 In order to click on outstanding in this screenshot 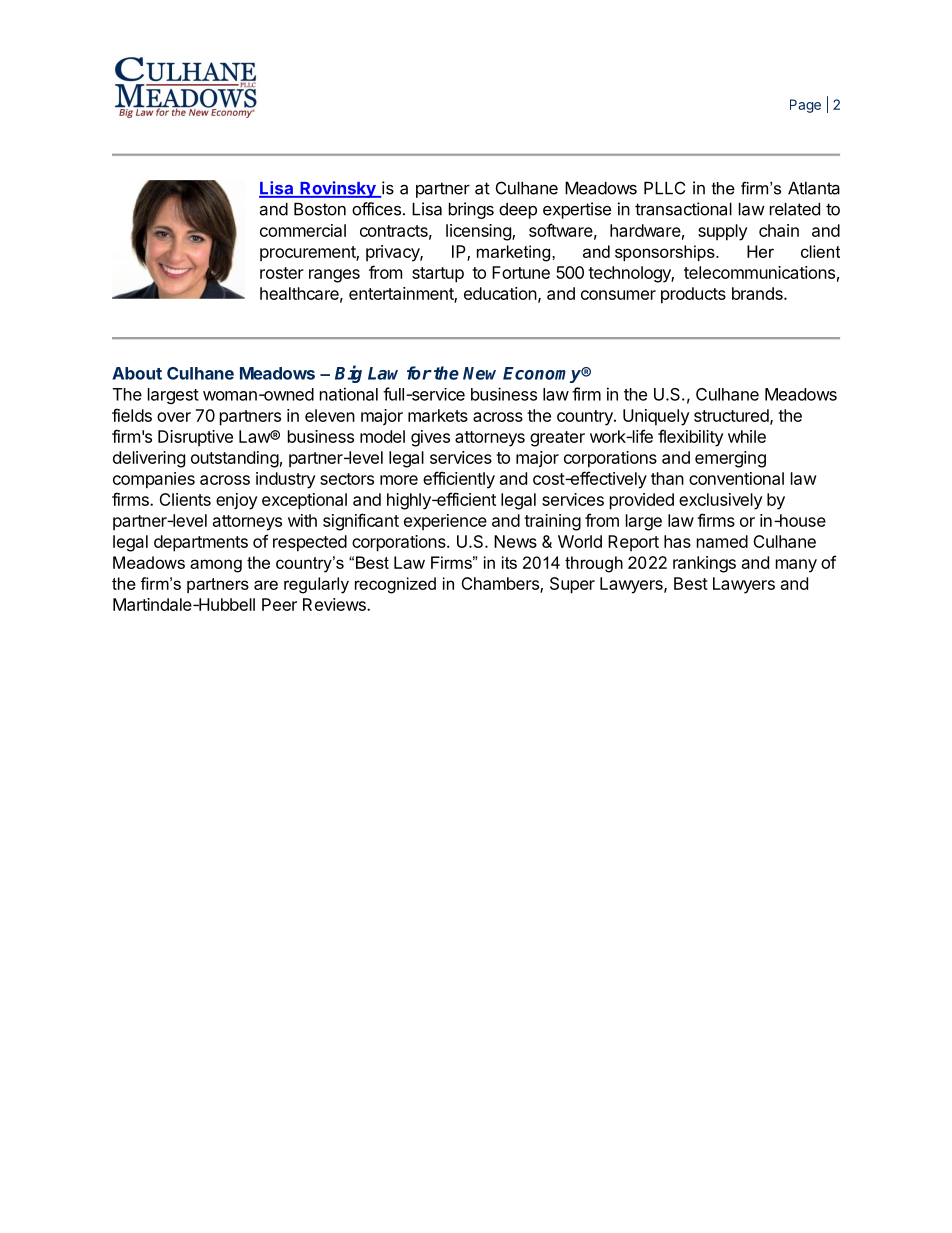, I will do `click(235, 459)`.
